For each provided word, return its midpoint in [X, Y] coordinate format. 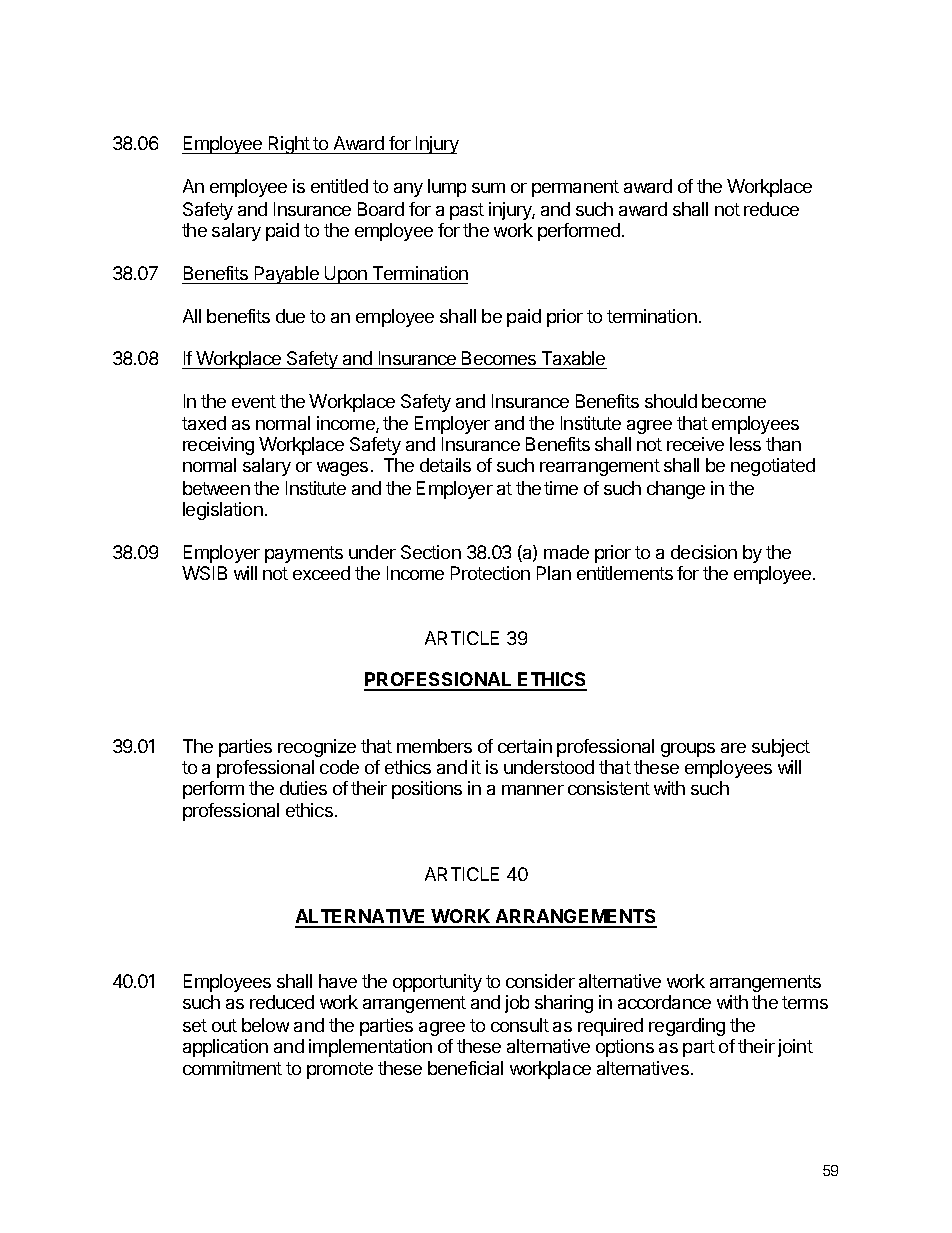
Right [288, 145]
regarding [687, 1027]
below [265, 1025]
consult [520, 1025]
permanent [575, 188]
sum [488, 188]
